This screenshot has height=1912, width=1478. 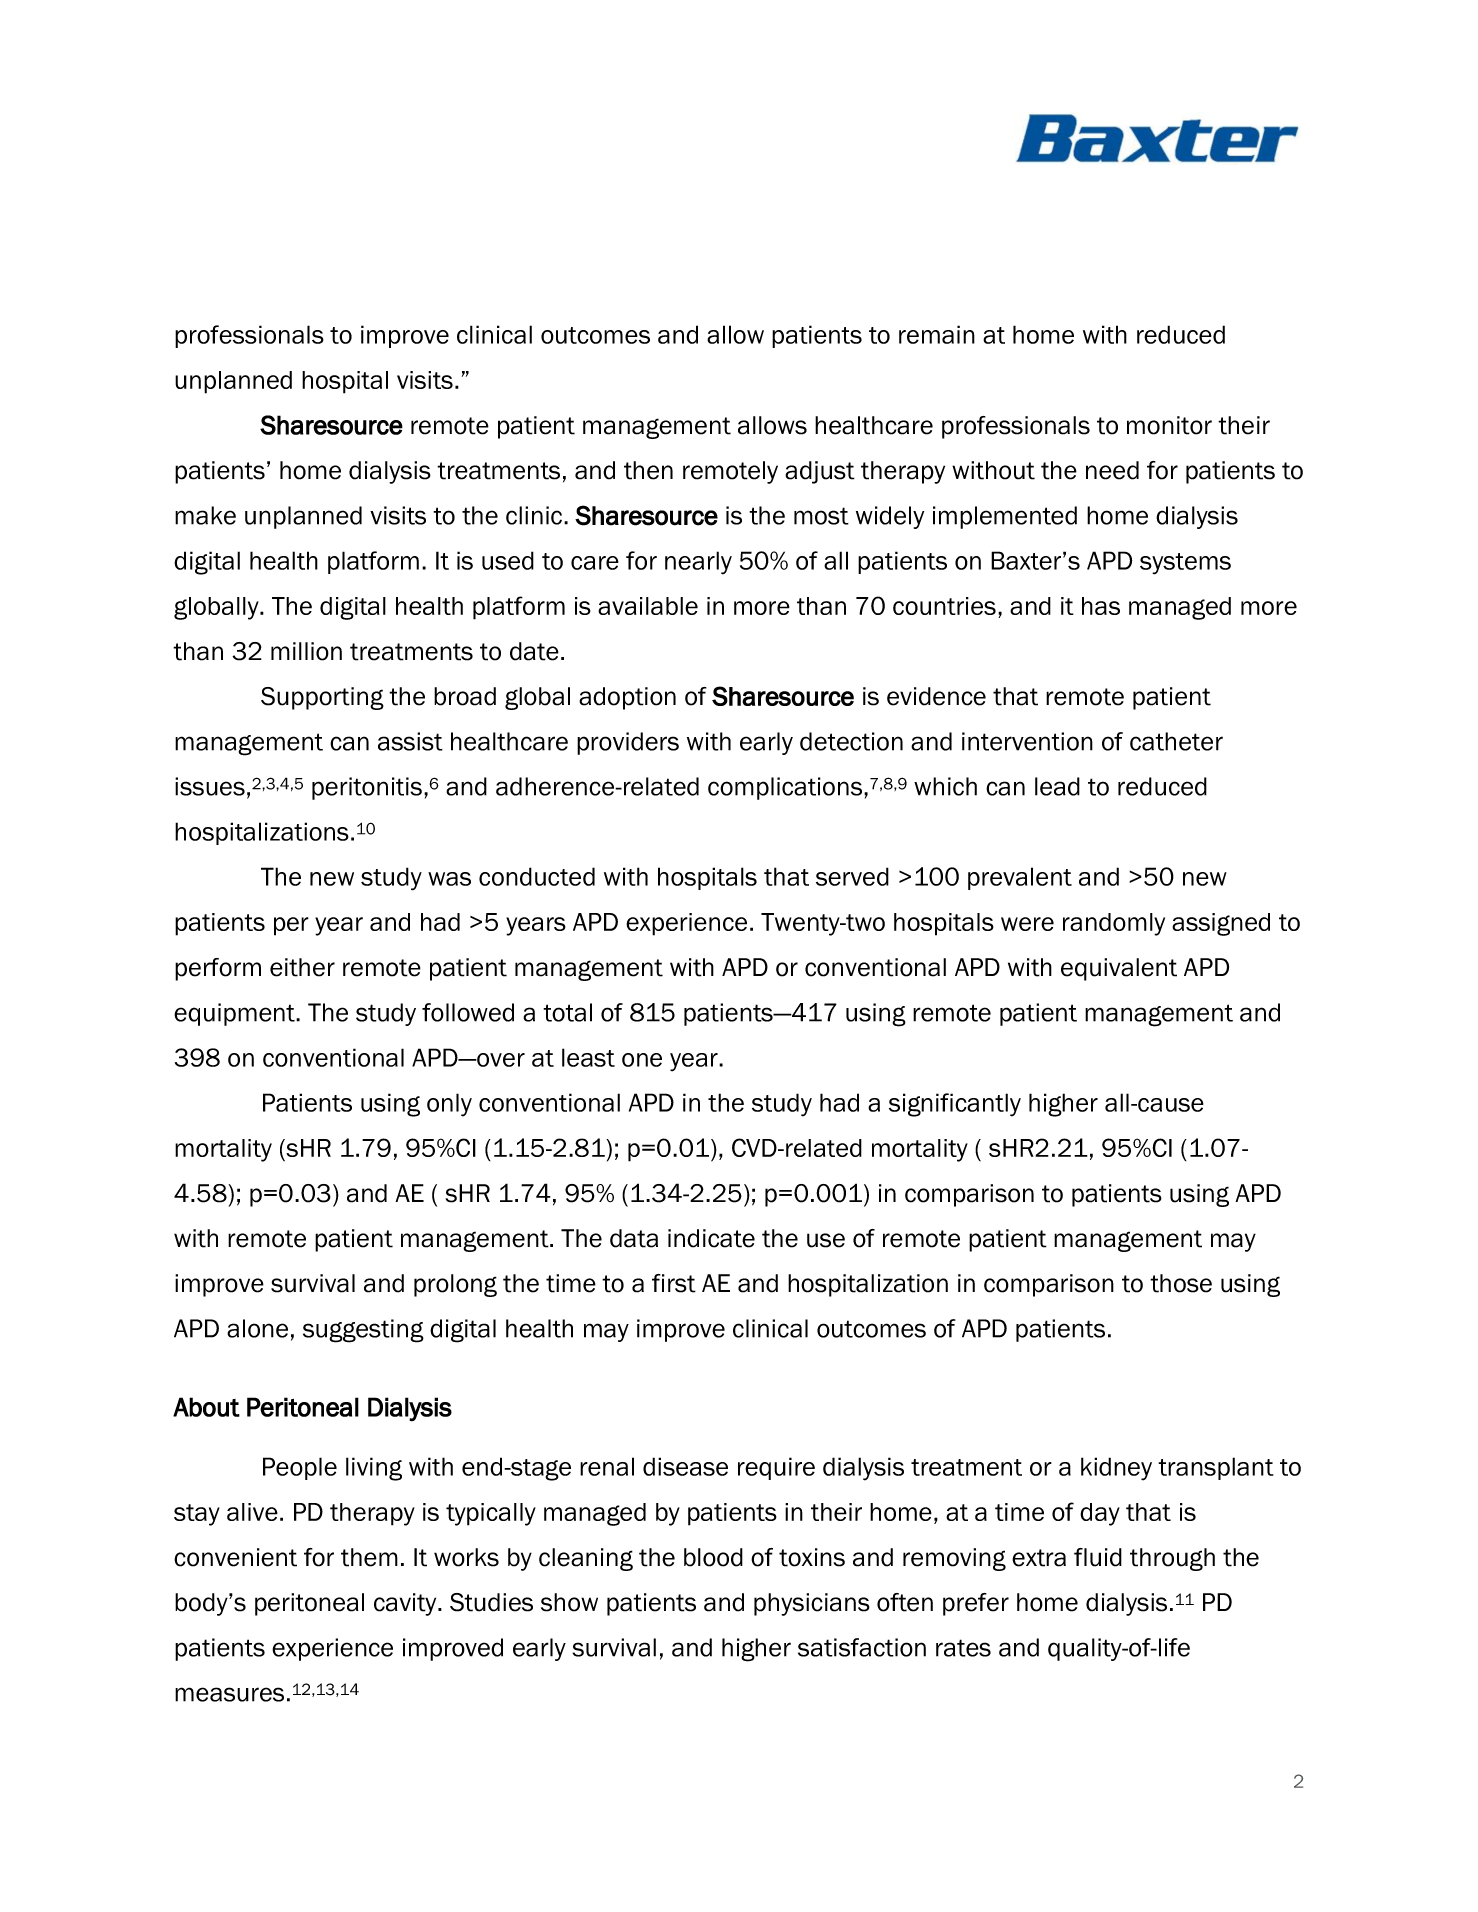 What do you see at coordinates (1169, 425) in the screenshot?
I see `monitor` at bounding box center [1169, 425].
